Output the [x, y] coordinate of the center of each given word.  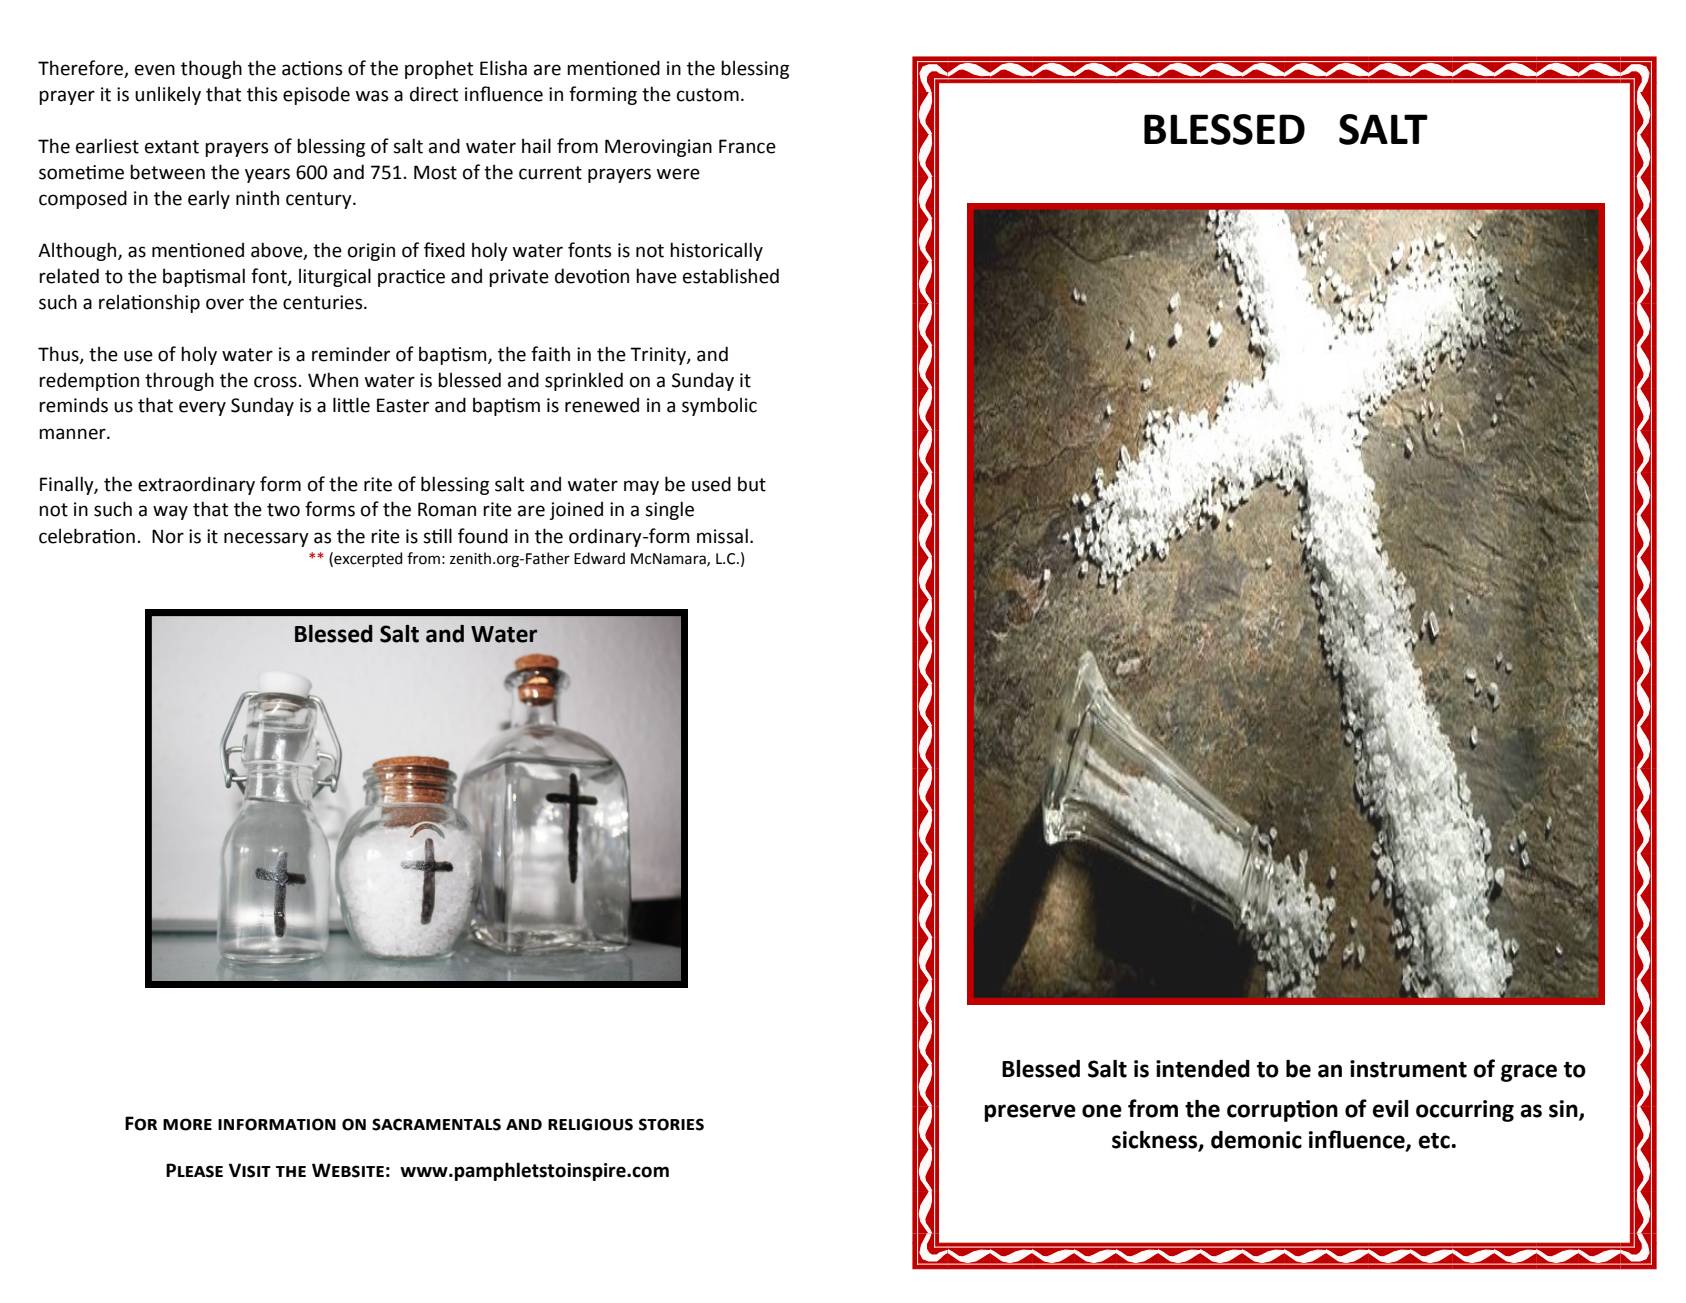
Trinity [659, 356]
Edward [599, 558]
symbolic [719, 406]
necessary [266, 539]
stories [671, 1124]
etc [1435, 1141]
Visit [250, 1170]
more [187, 1124]
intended [1203, 1069]
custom [708, 95]
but [752, 484]
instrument [1408, 1069]
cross [275, 382]
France [747, 146]
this [262, 94]
